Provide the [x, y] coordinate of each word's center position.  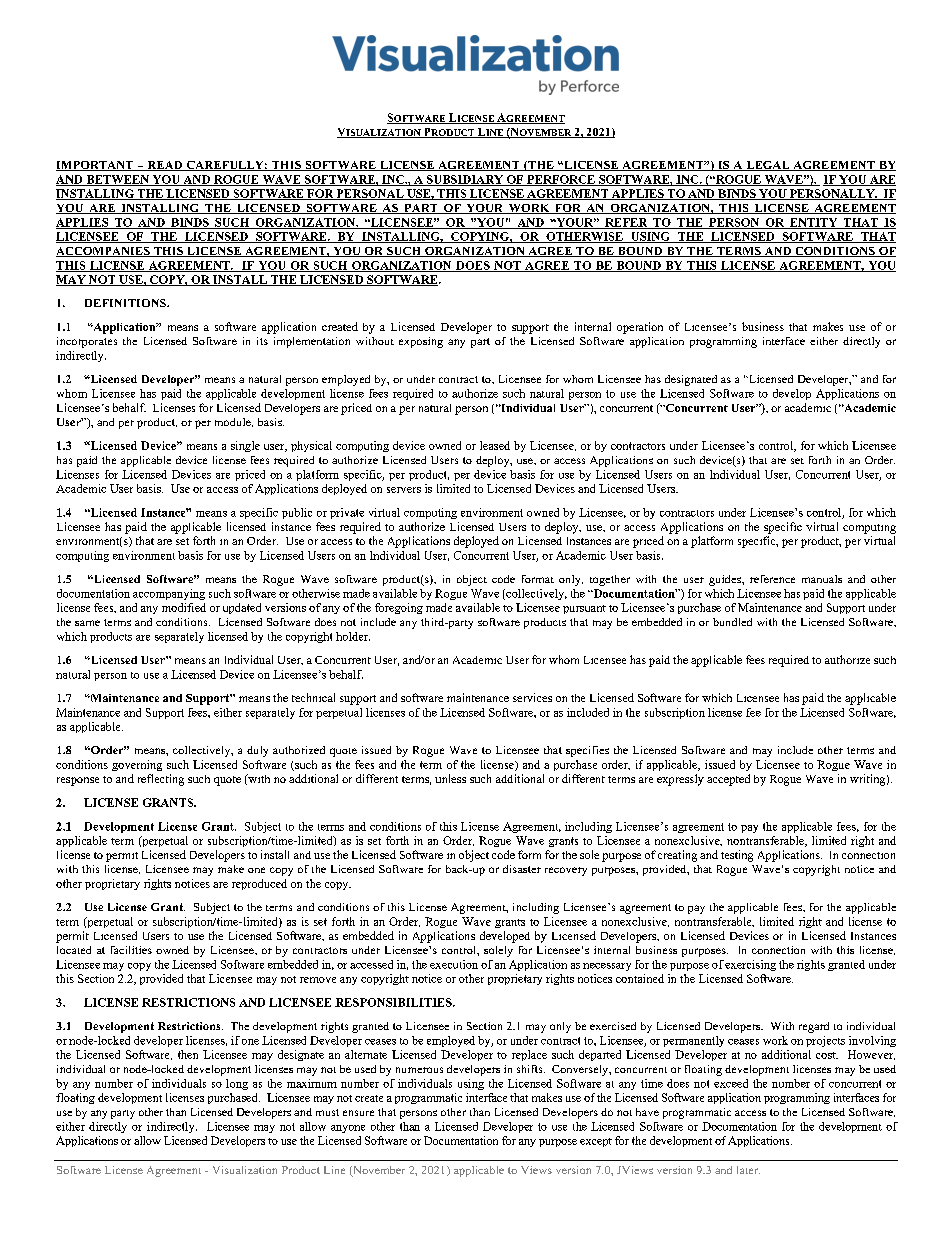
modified [184, 607]
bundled [732, 622]
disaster [522, 869]
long [237, 1084]
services [532, 697]
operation [640, 328]
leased [495, 445]
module [234, 422]
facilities [131, 950]
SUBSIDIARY [465, 180]
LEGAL [768, 166]
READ [165, 166]
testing [737, 856]
